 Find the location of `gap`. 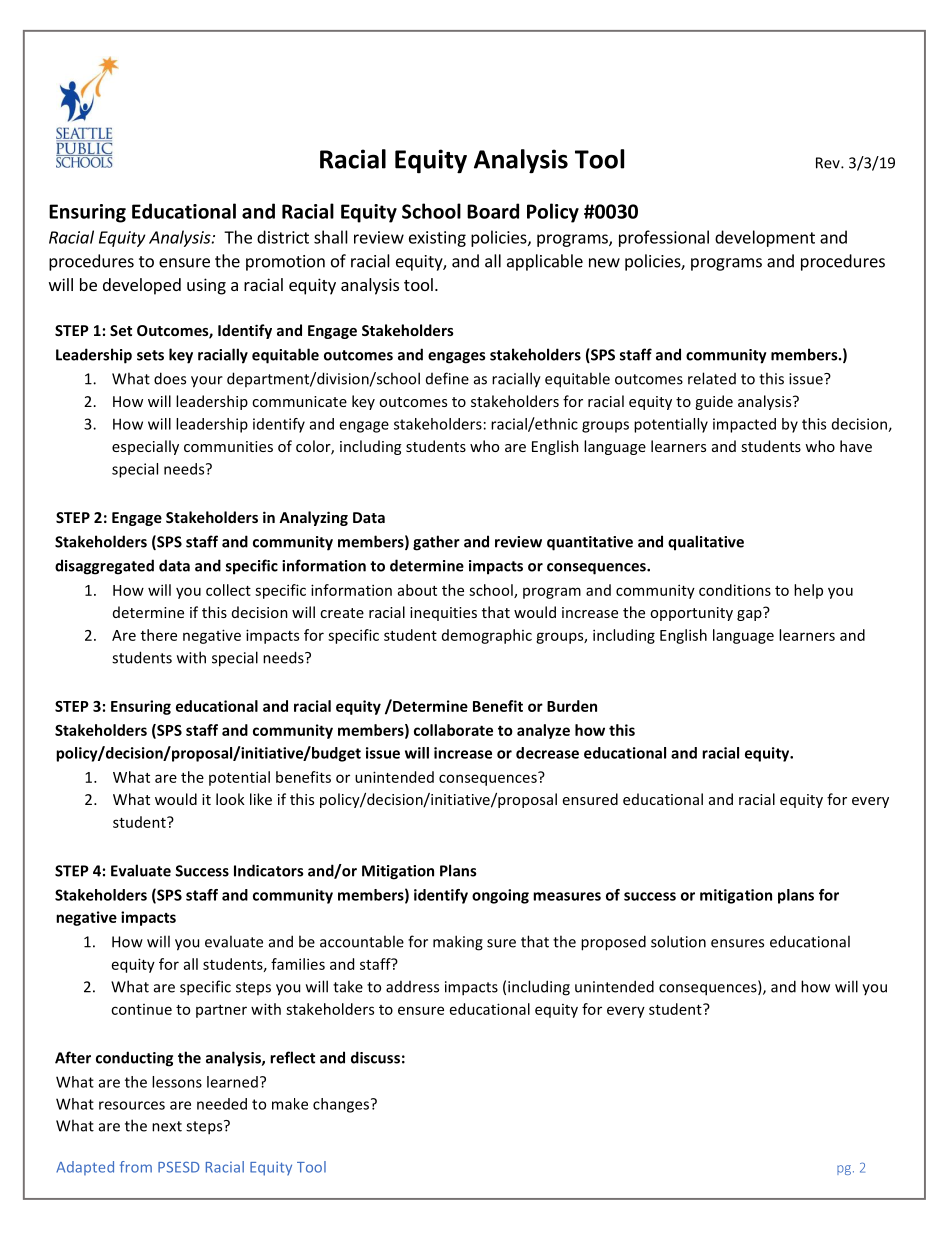

gap is located at coordinates (750, 614).
